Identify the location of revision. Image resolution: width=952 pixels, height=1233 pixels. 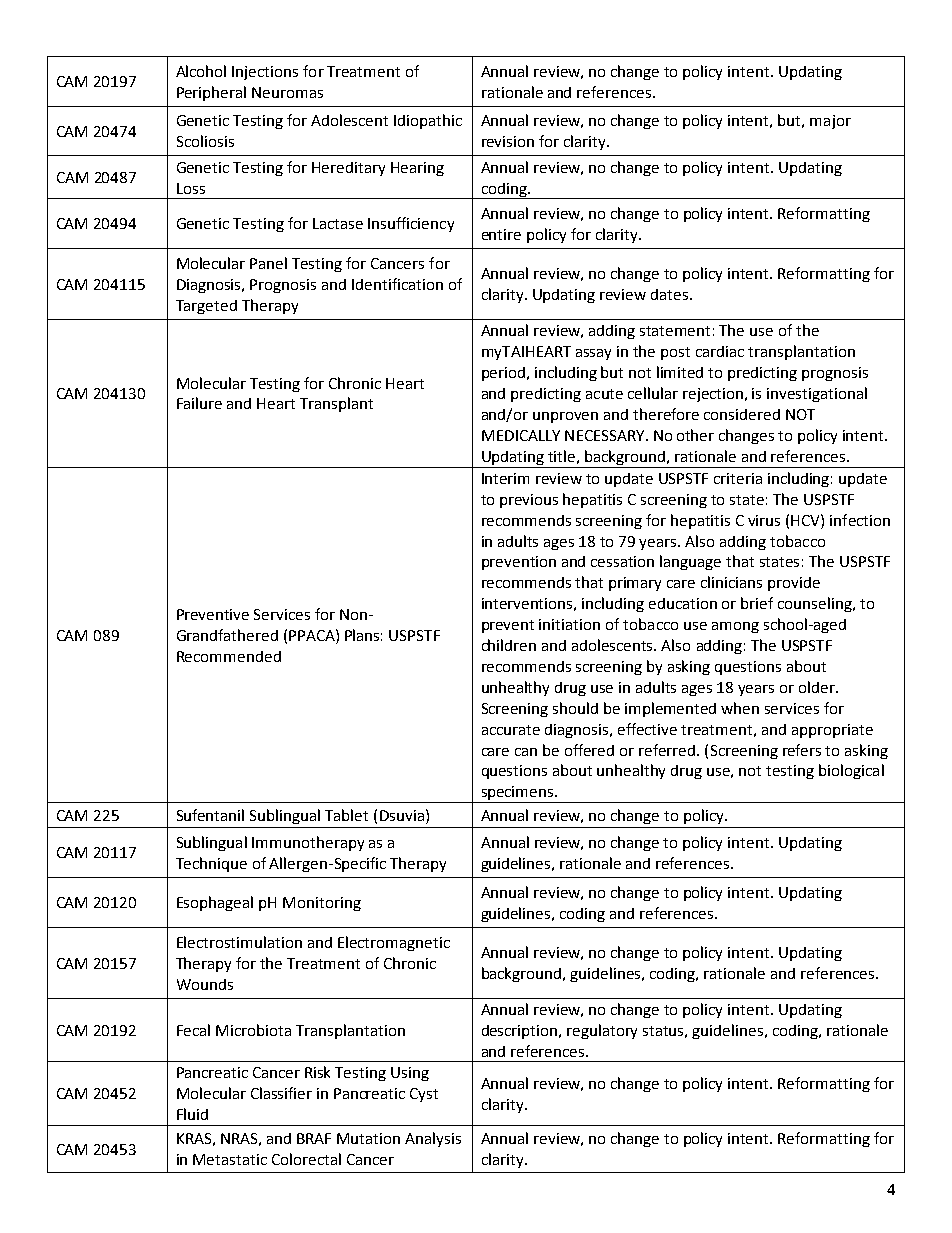
(508, 141).
